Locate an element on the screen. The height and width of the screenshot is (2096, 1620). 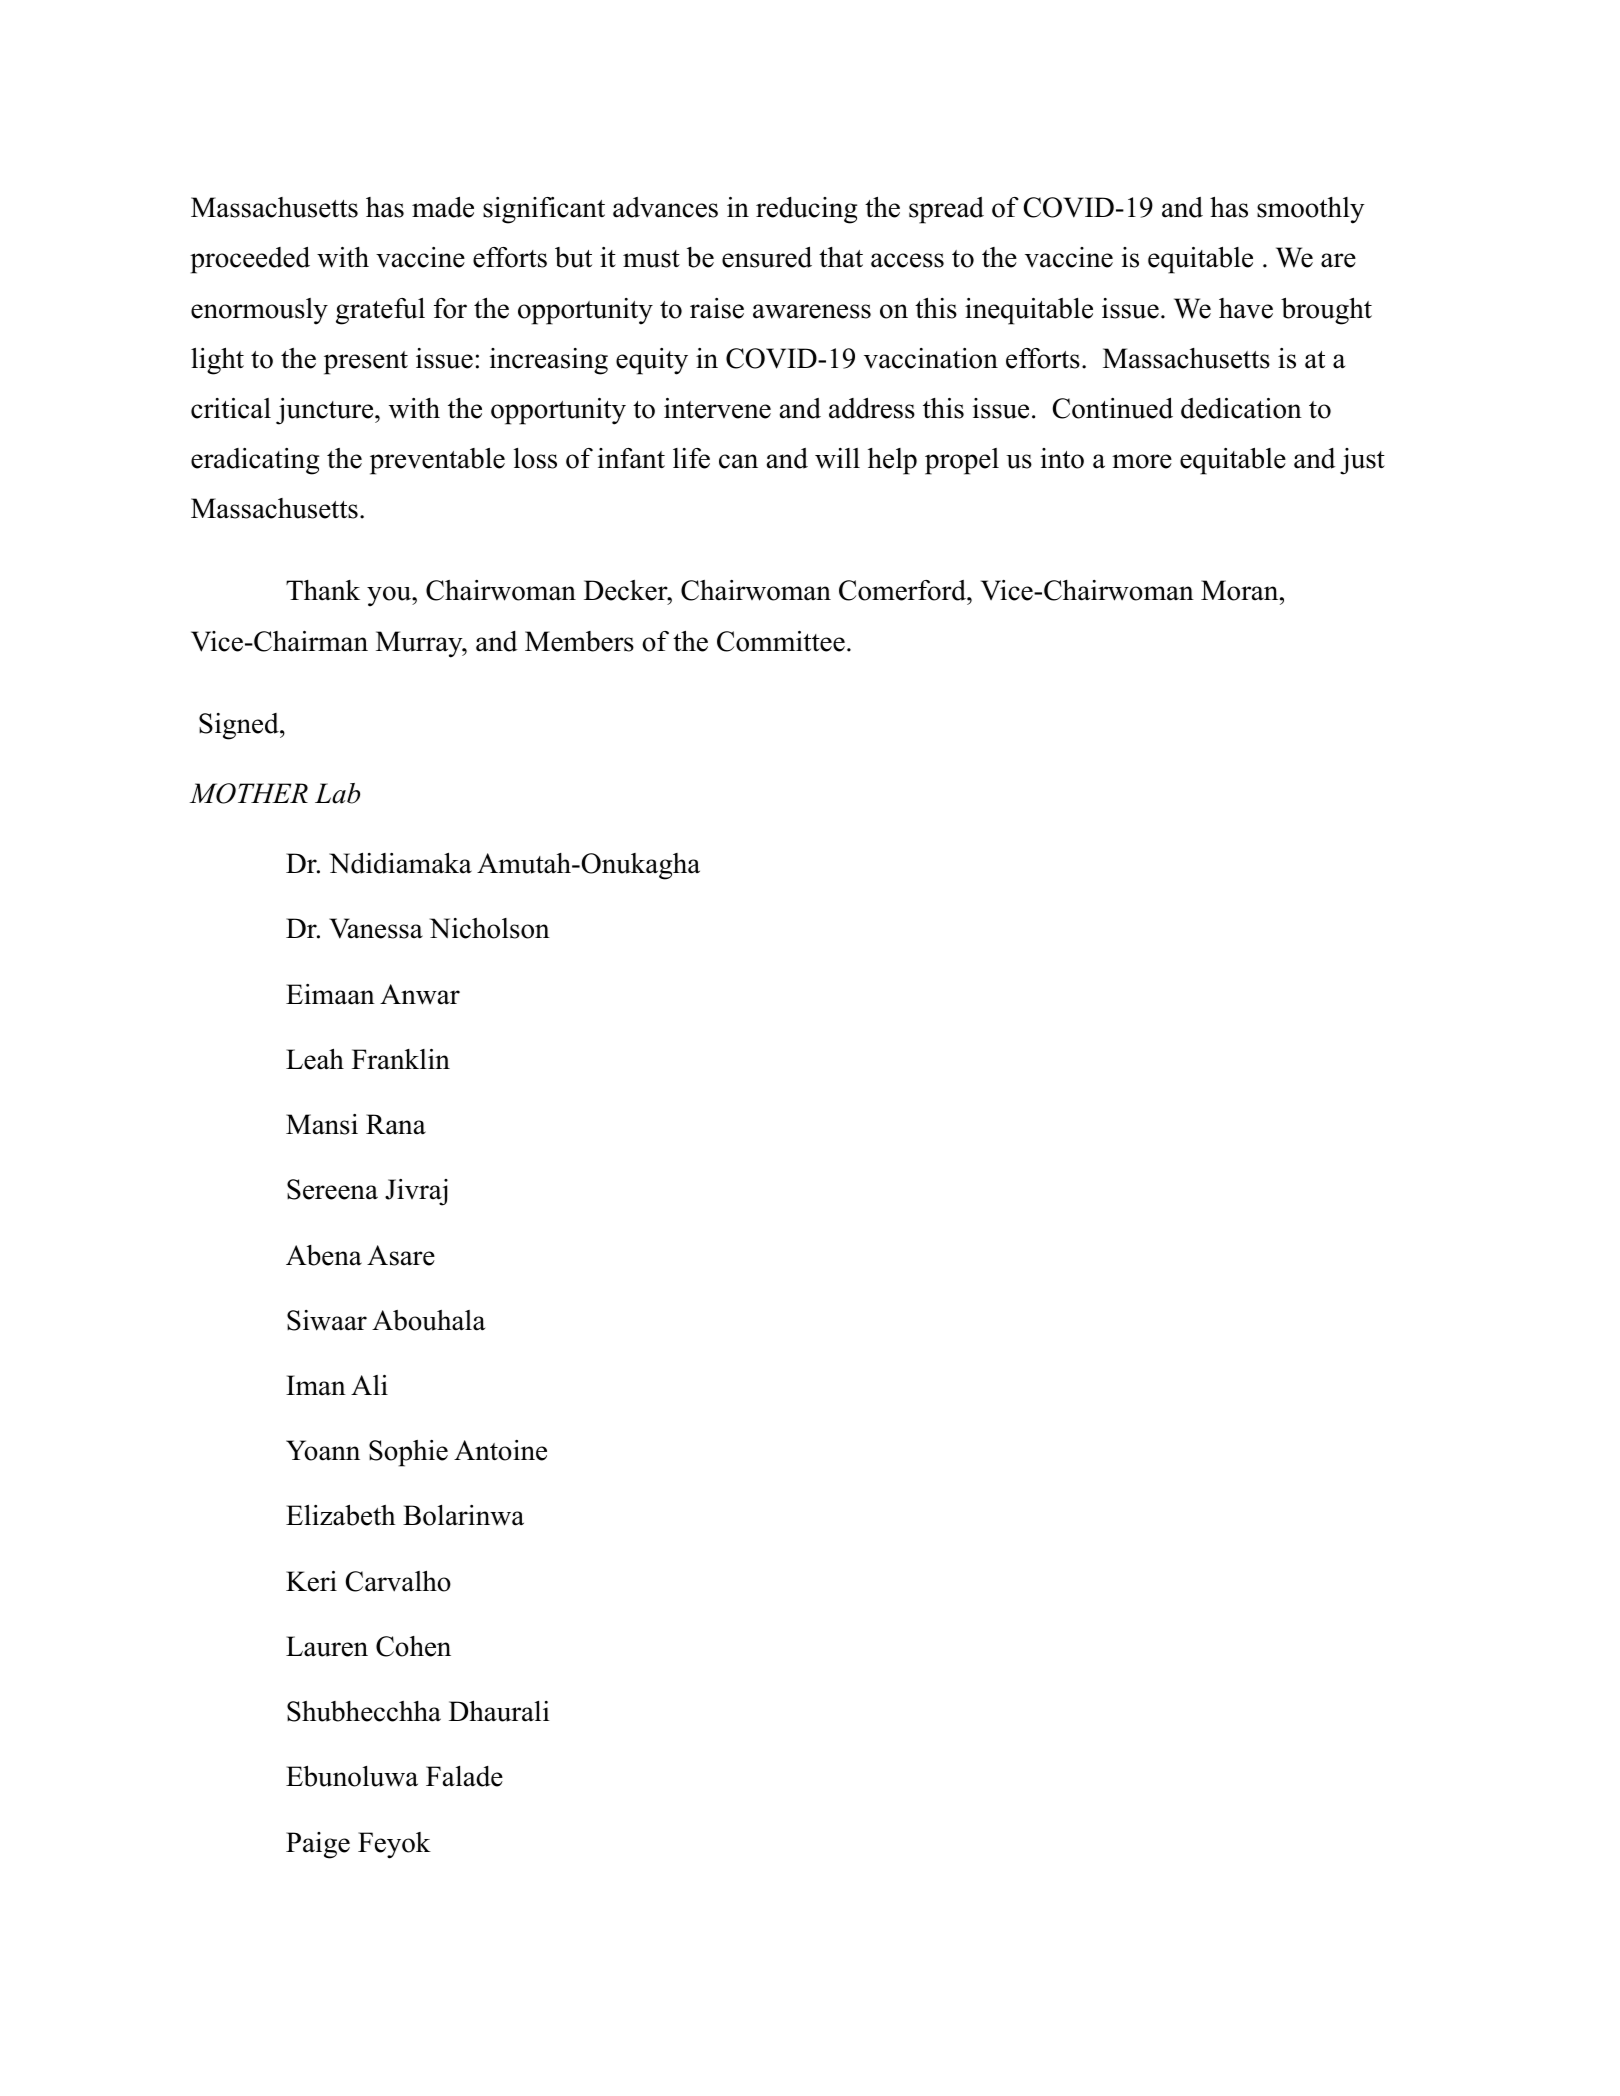
Bolarinwa is located at coordinates (463, 1515).
